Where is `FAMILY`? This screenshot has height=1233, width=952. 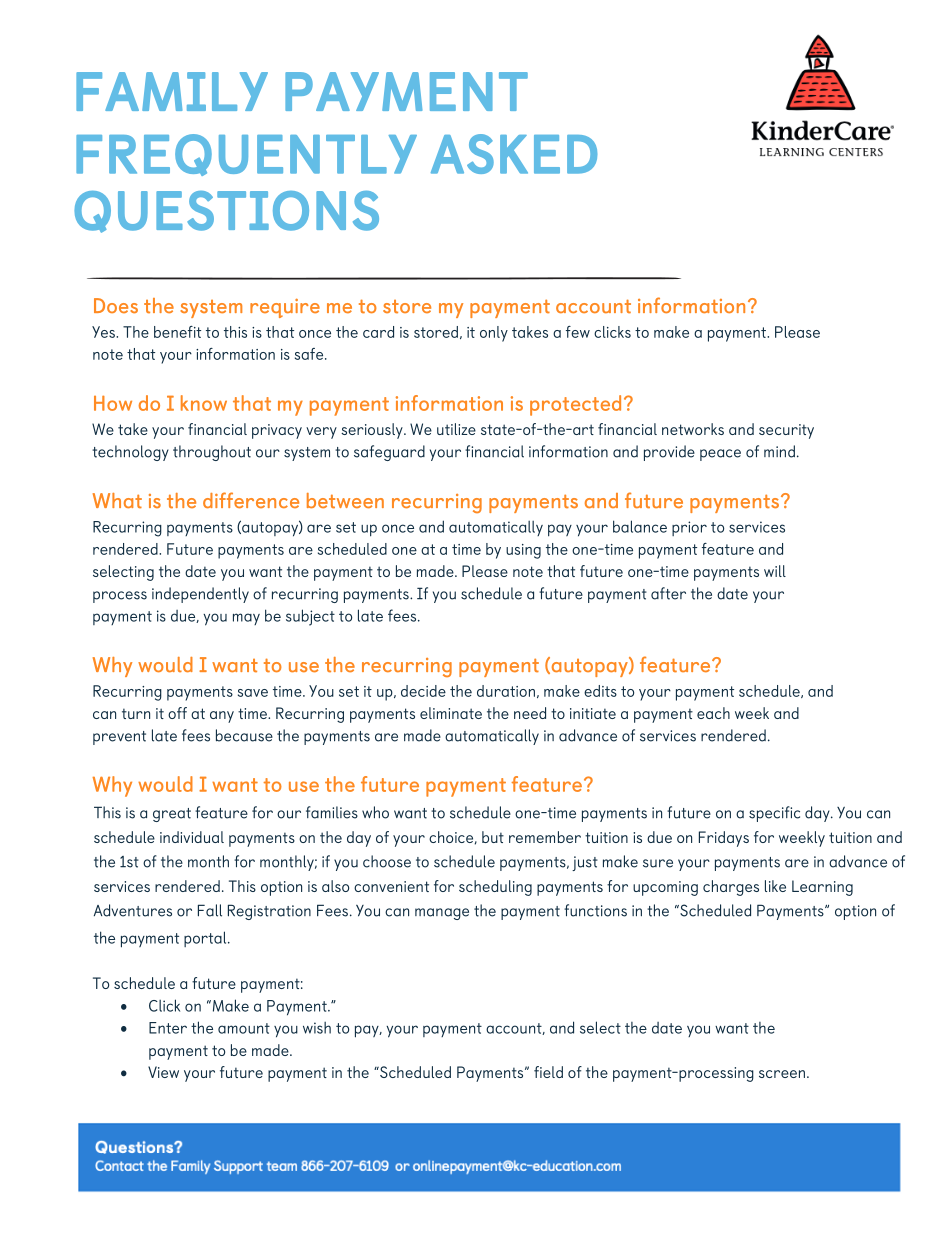 FAMILY is located at coordinates (172, 91).
